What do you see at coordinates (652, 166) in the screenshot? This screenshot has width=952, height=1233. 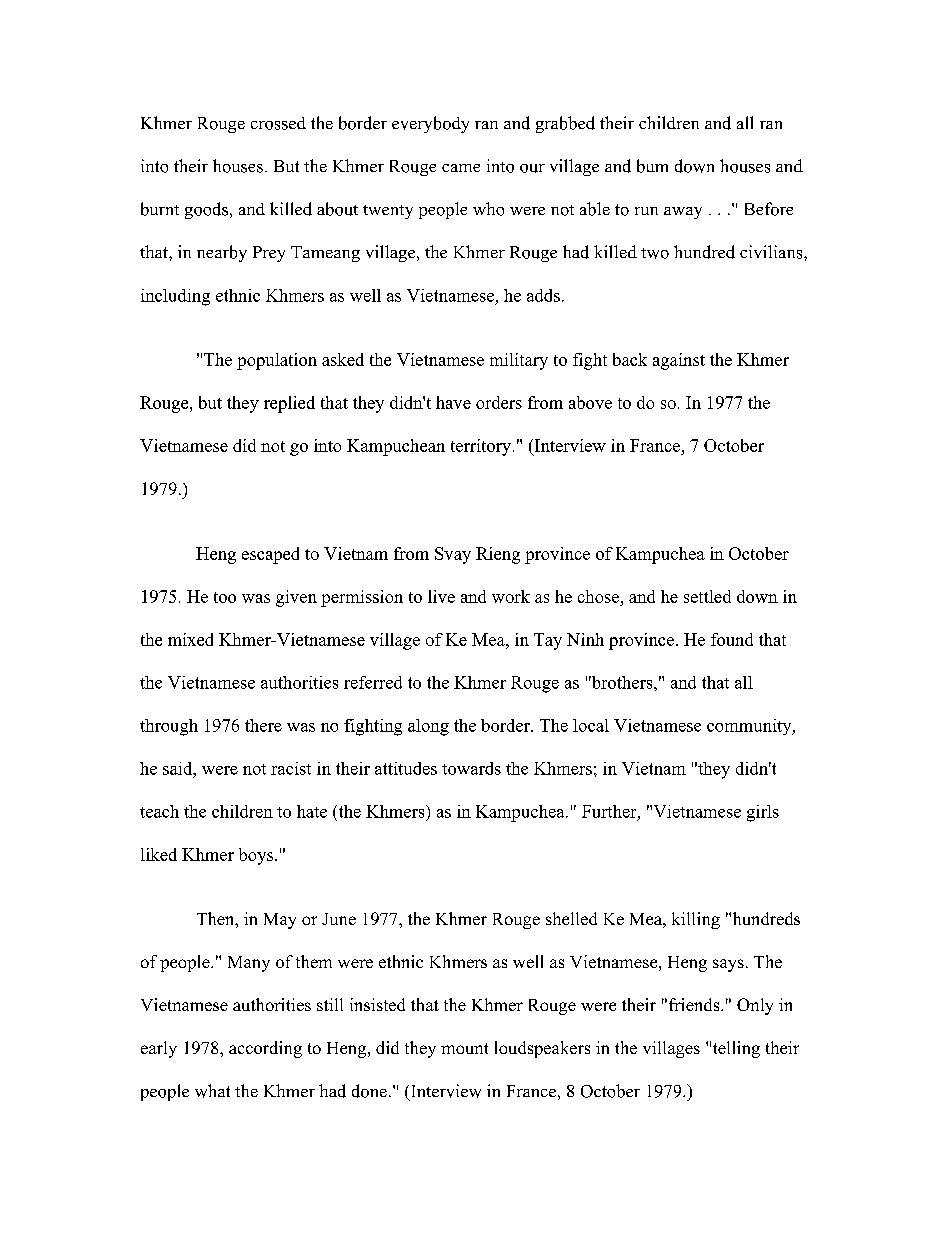 I see `bum` at bounding box center [652, 166].
